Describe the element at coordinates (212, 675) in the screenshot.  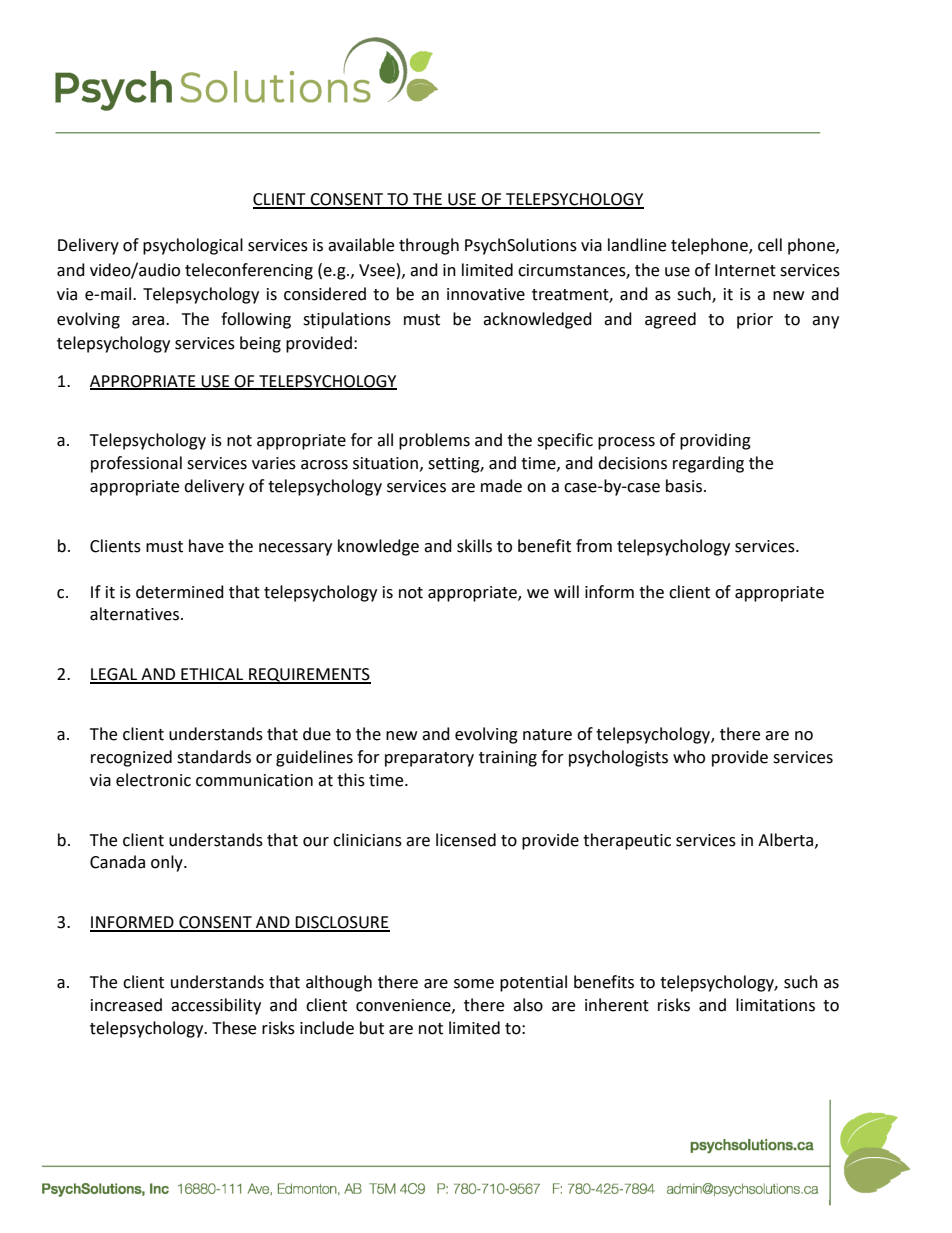
I see `ETHICAL` at that location.
